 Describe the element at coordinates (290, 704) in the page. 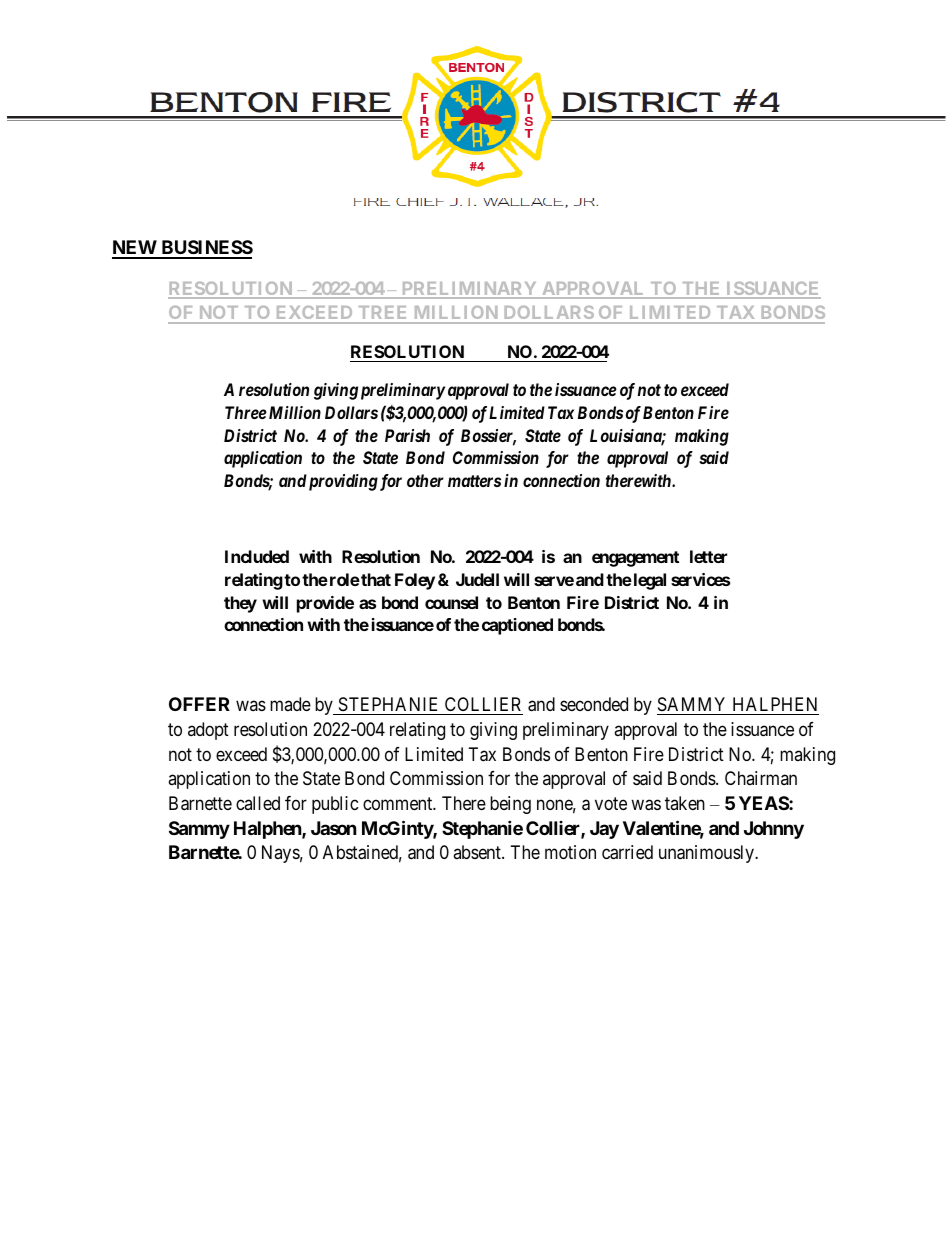

I see `made` at that location.
